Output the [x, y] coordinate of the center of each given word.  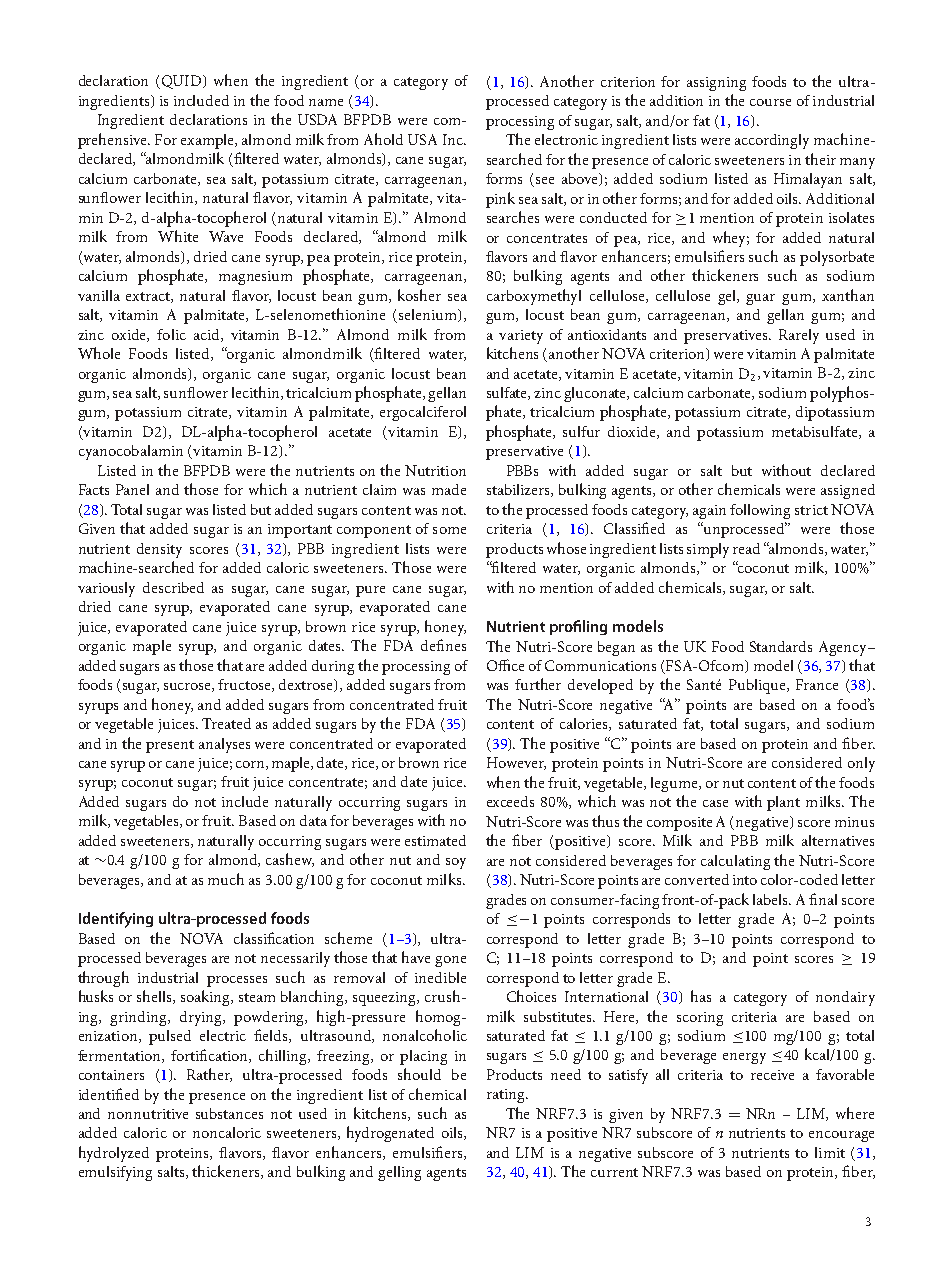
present [170, 746]
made [449, 489]
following [760, 511]
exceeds [510, 801]
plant [783, 803]
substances [229, 1113]
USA [422, 139]
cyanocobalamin [131, 452]
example [208, 141]
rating [507, 1096]
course [770, 102]
